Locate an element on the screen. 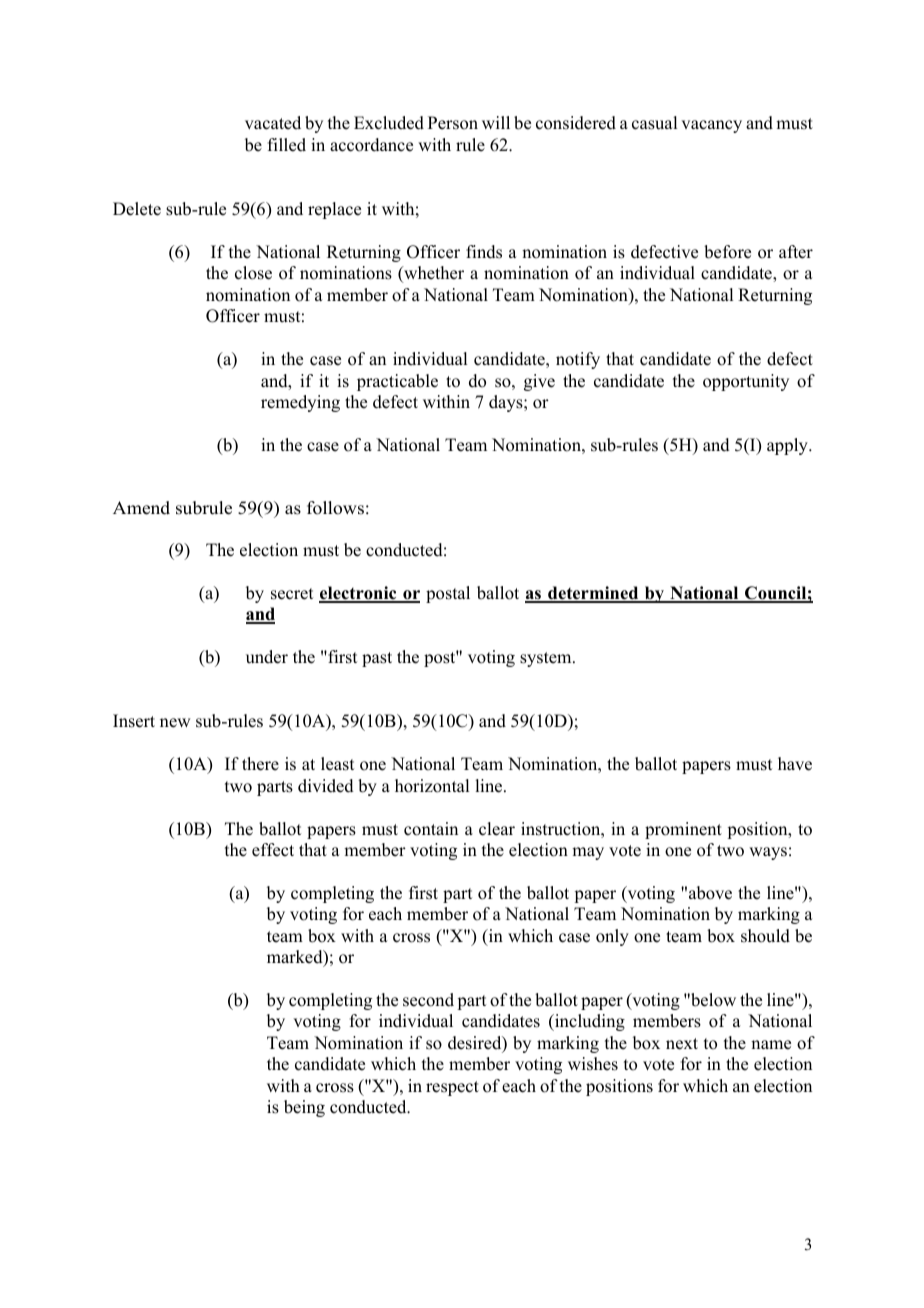 Image resolution: width=924 pixels, height=1308 pixels. Person is located at coordinates (453, 123).
